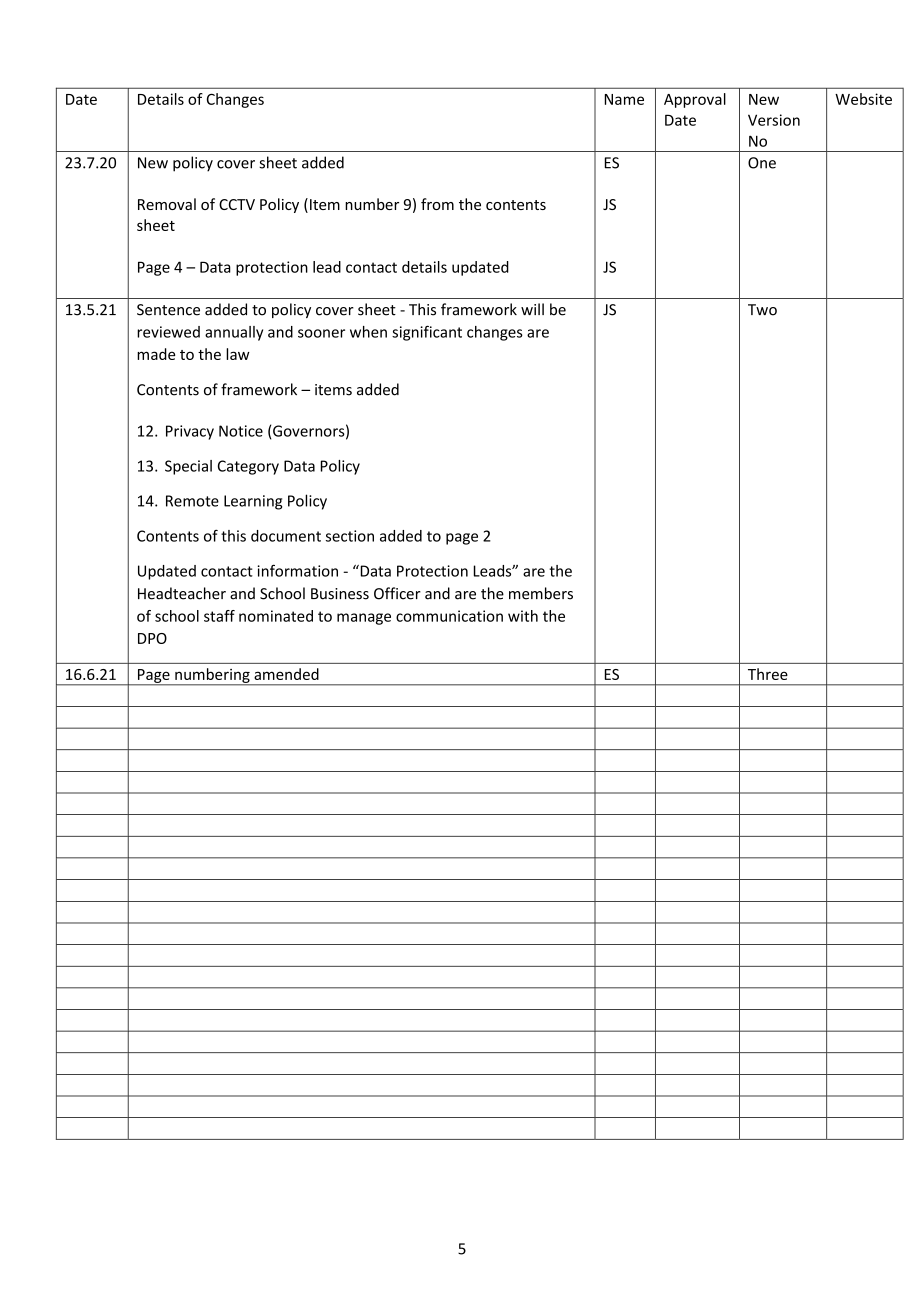  What do you see at coordinates (774, 120) in the image?
I see `Version` at bounding box center [774, 120].
